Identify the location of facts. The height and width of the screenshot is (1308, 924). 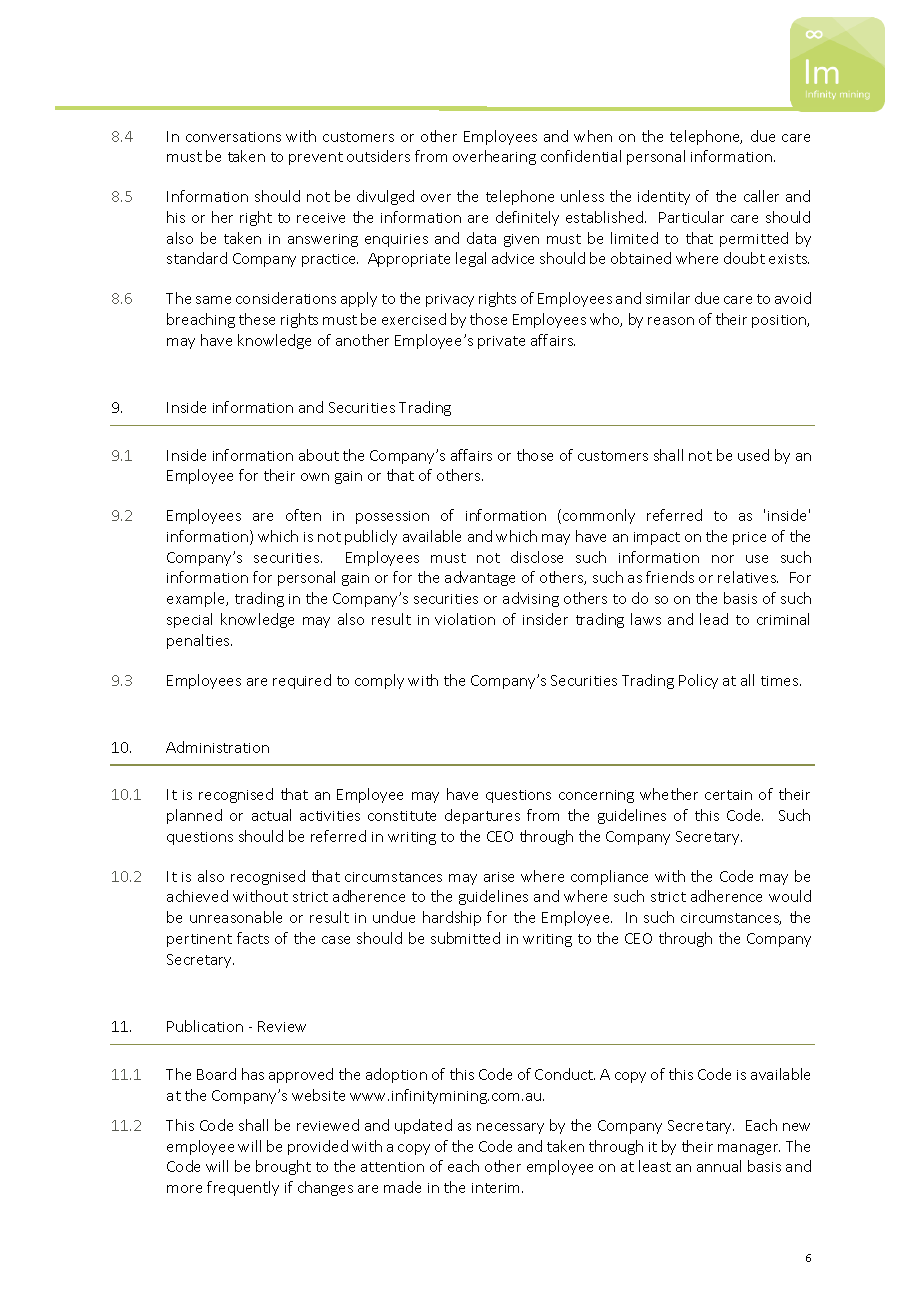
(253, 938).
